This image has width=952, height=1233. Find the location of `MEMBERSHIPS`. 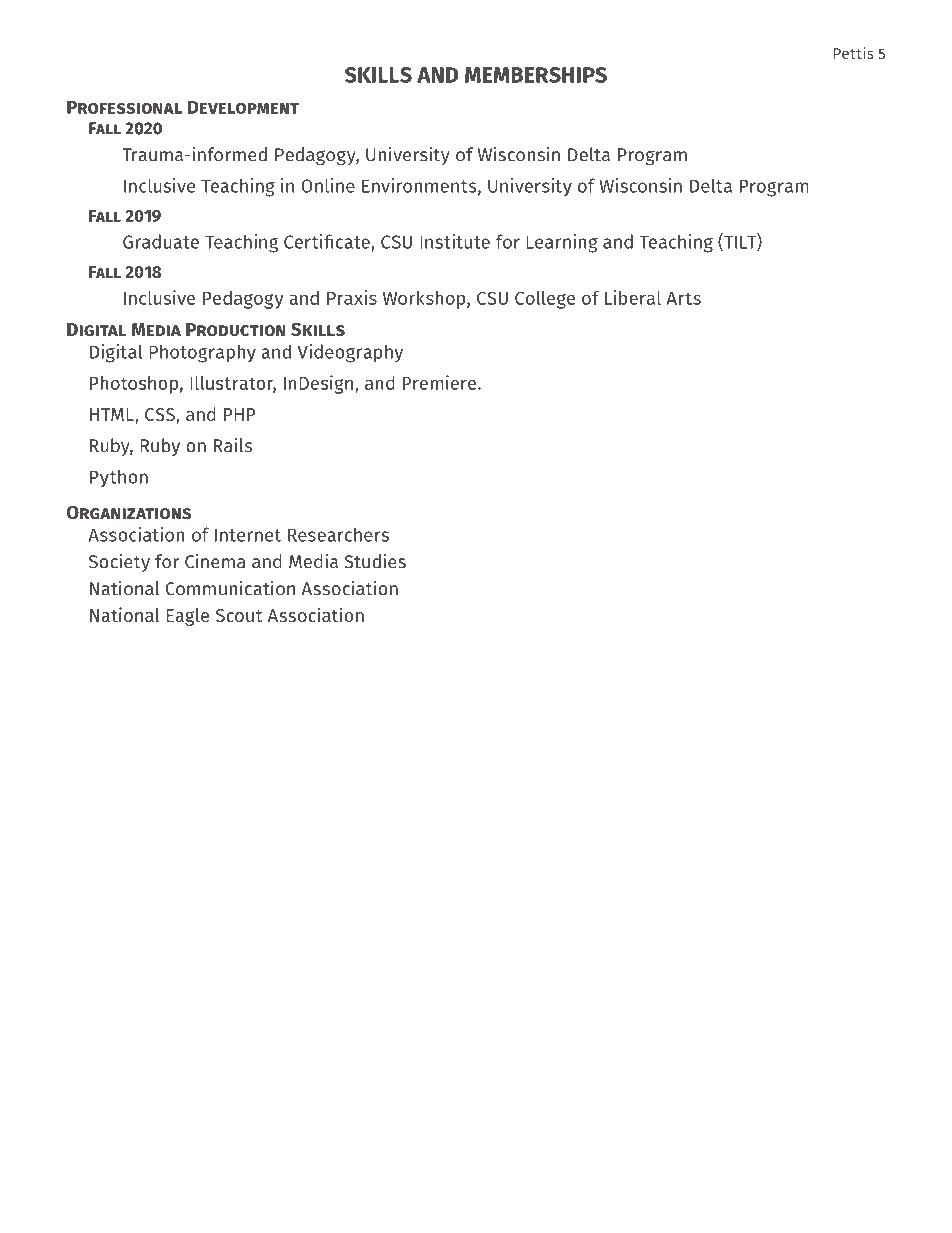

MEMBERSHIPS is located at coordinates (536, 75).
